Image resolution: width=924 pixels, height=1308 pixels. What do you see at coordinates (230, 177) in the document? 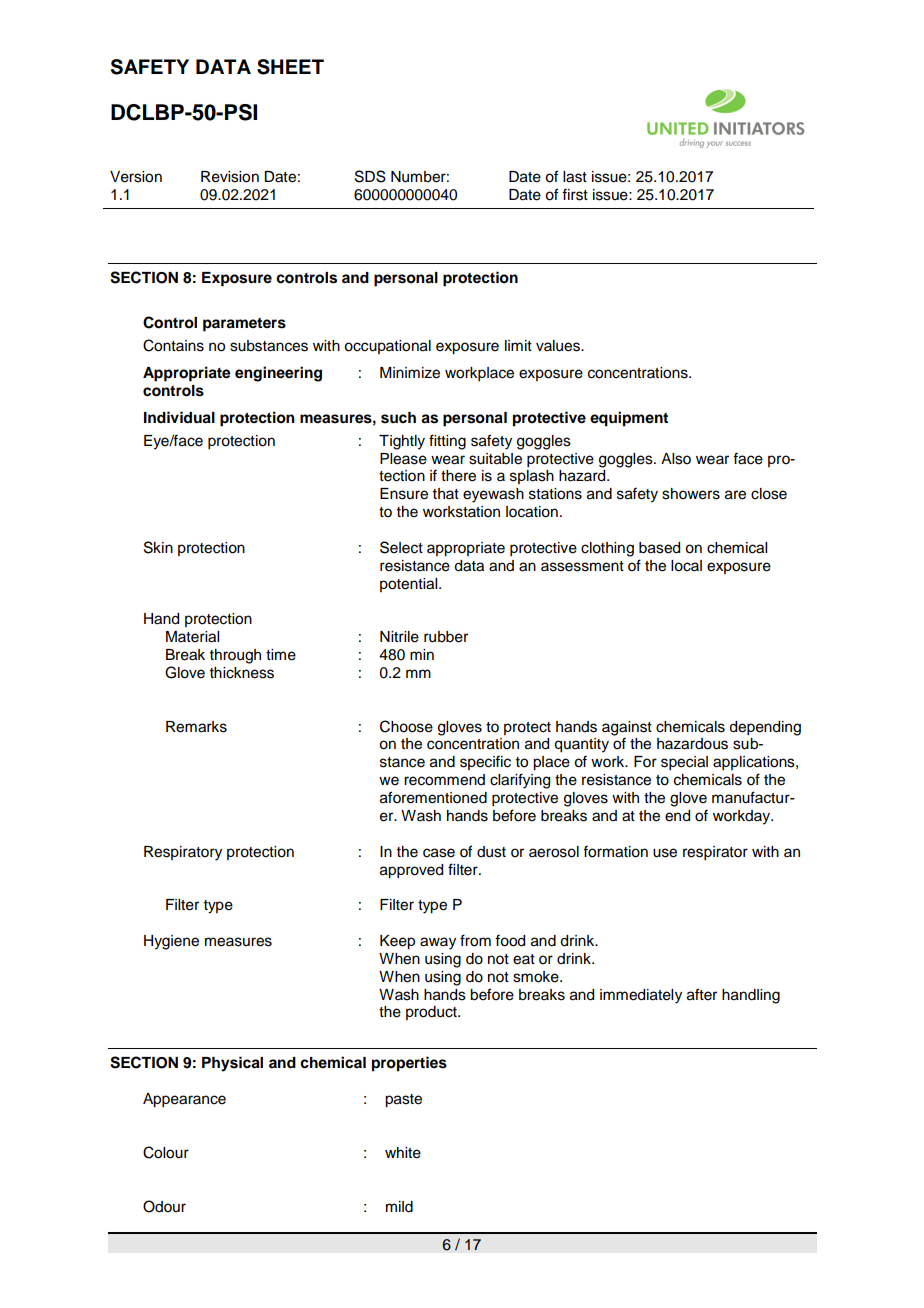
I see `Revision` at bounding box center [230, 177].
